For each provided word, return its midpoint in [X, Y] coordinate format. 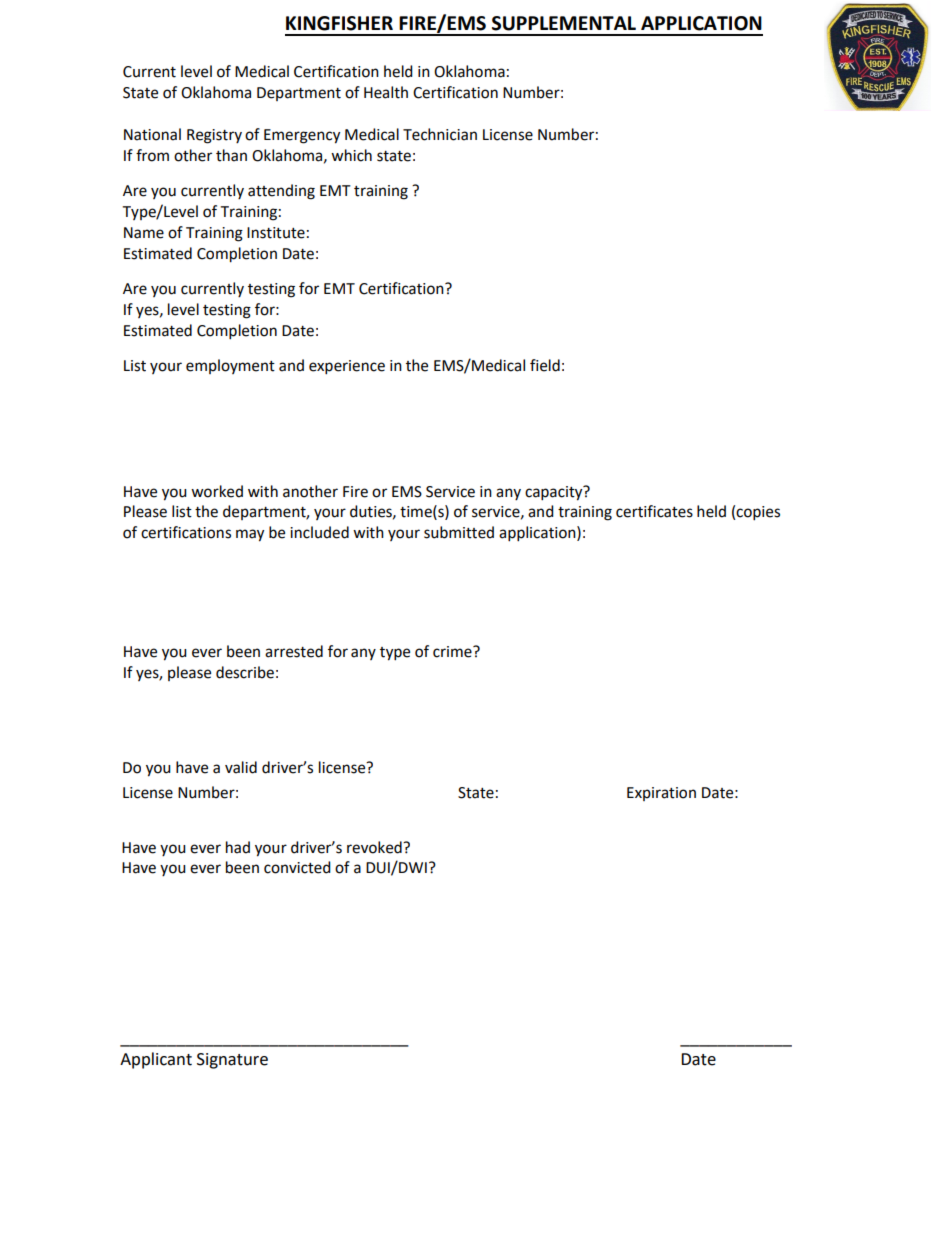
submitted [459, 532]
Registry [214, 136]
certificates [654, 511]
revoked [375, 847]
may [250, 535]
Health [386, 92]
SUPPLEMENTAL [564, 23]
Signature [232, 1061]
